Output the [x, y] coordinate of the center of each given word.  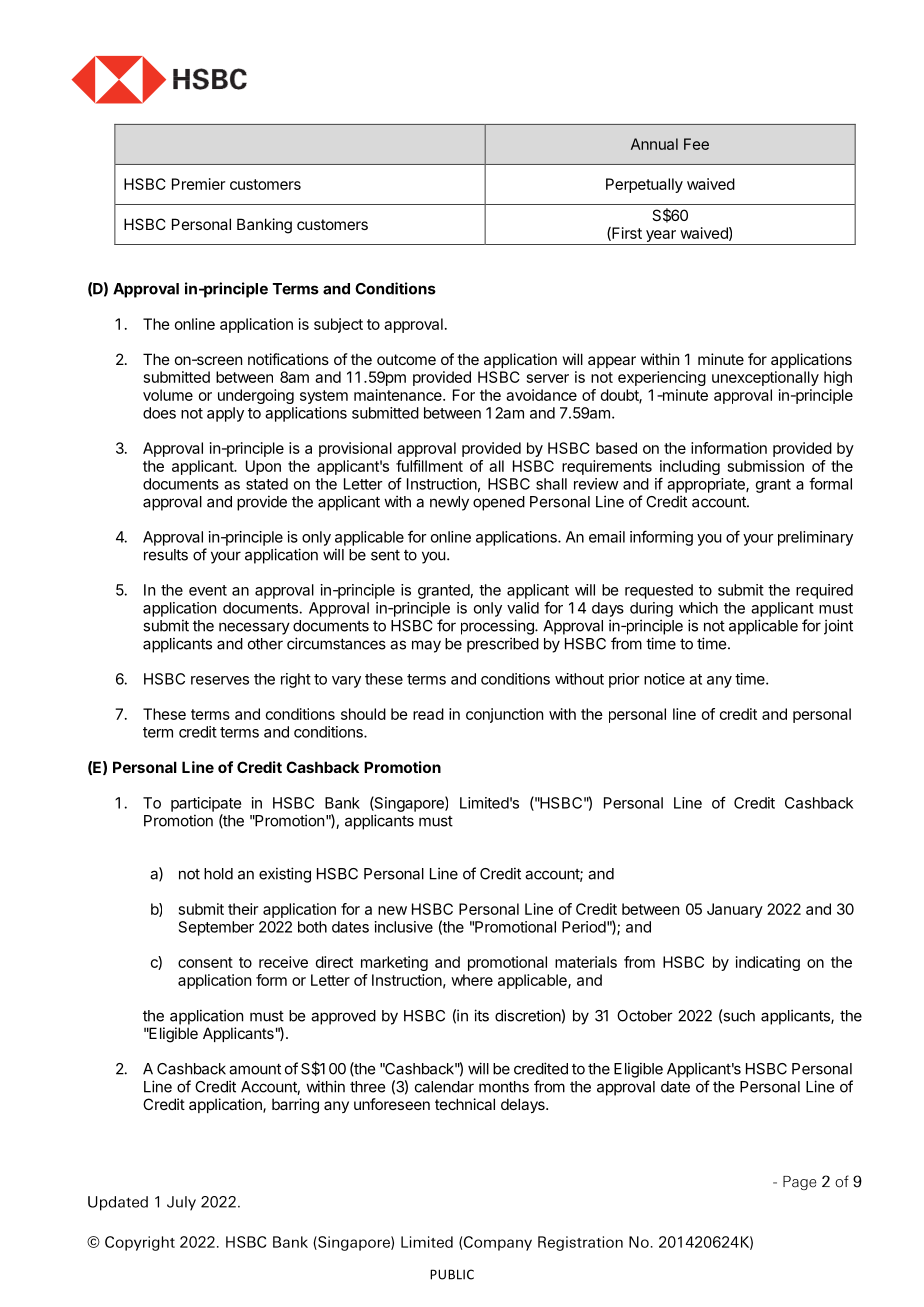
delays [524, 1105]
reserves [220, 680]
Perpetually [644, 185]
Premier [198, 184]
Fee [696, 144]
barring [295, 1106]
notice [664, 679]
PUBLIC [452, 1274]
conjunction [504, 715]
